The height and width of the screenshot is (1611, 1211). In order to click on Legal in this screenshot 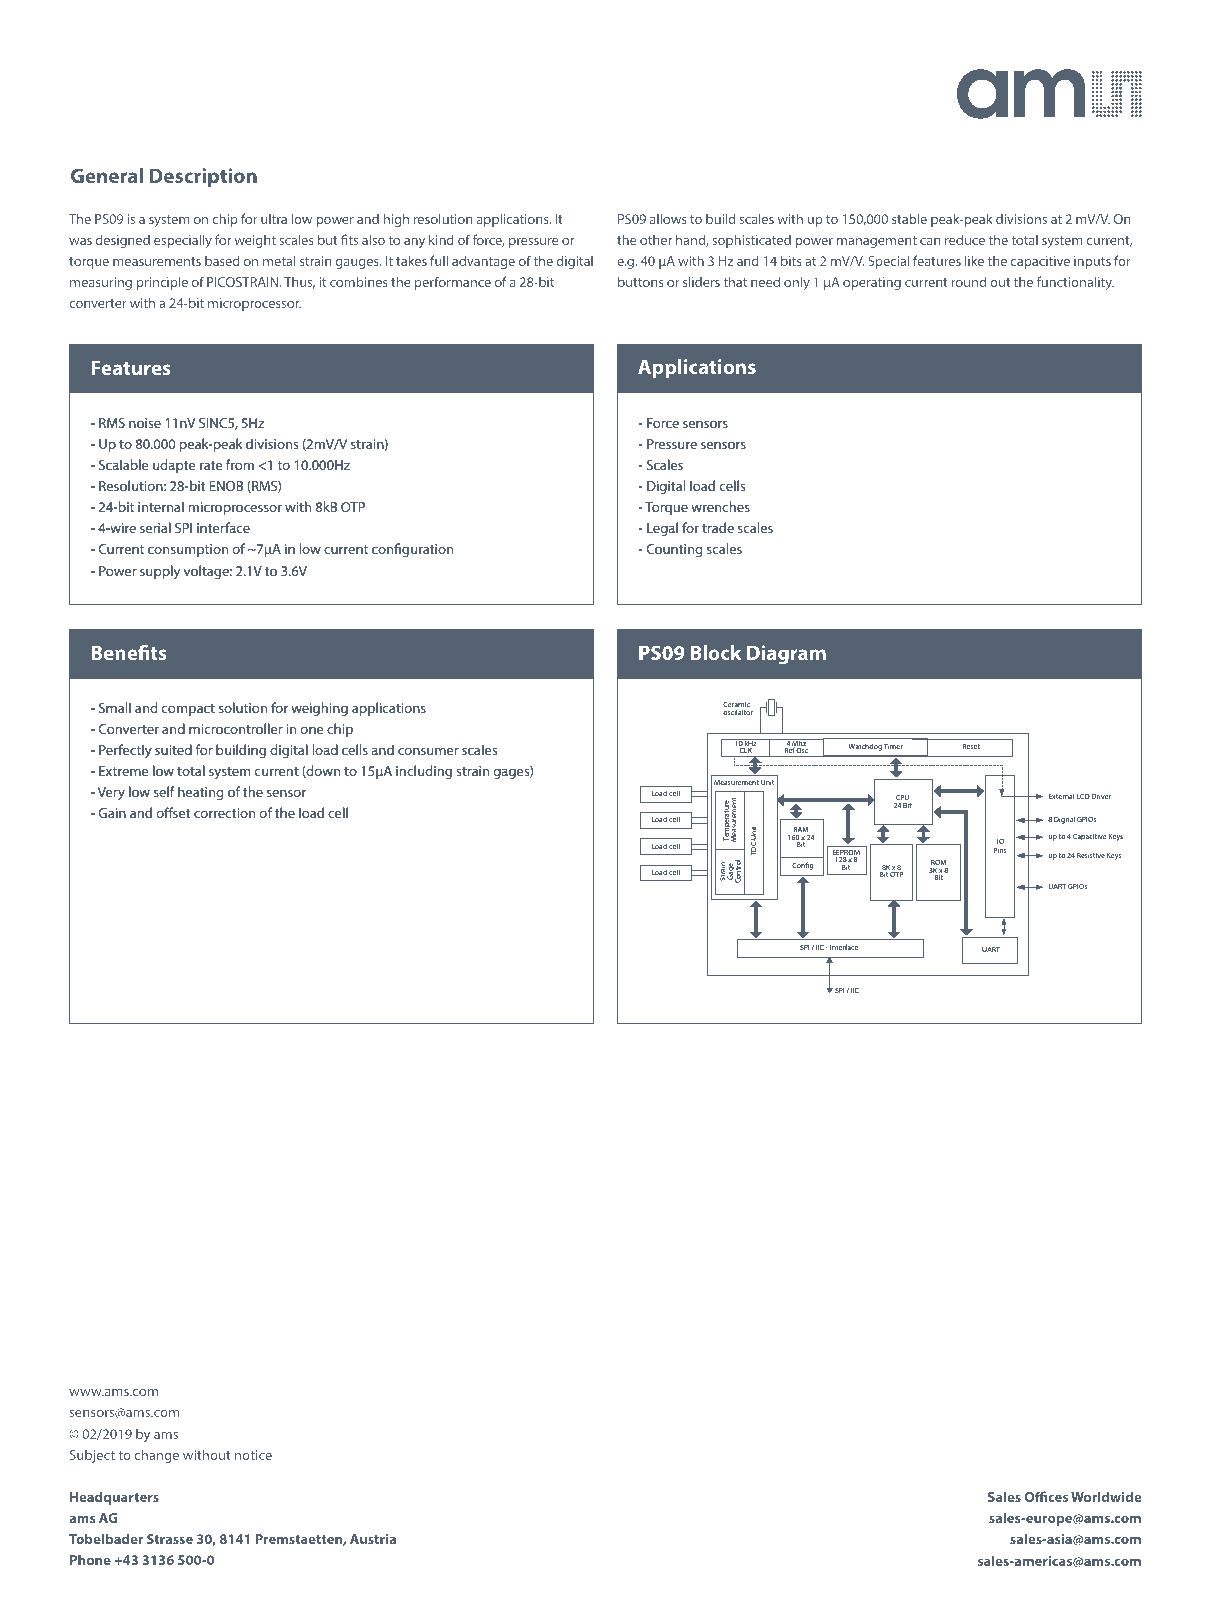, I will do `click(662, 529)`.
